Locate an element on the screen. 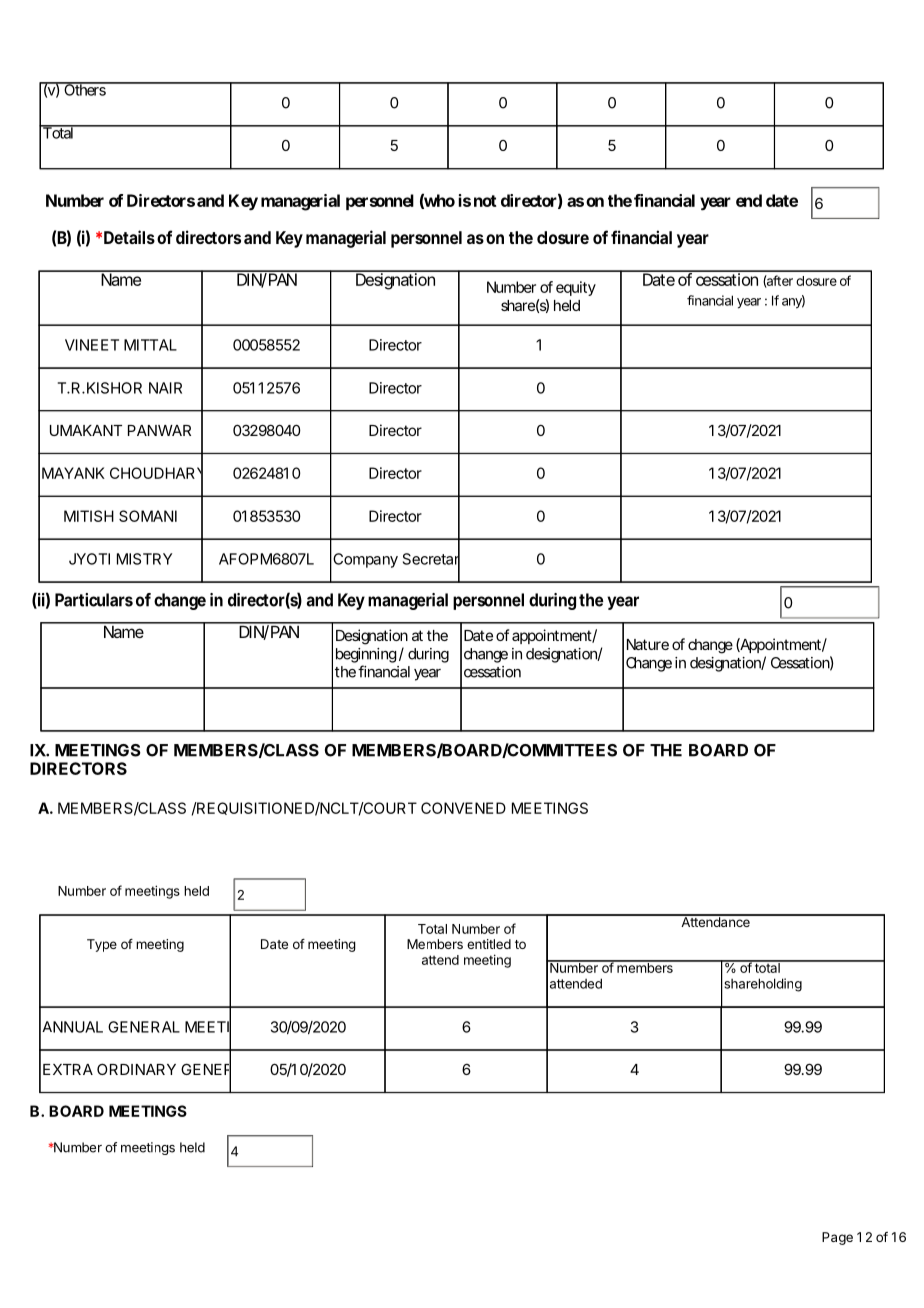 The image size is (924, 1308). ORDINARY is located at coordinates (136, 1069).
